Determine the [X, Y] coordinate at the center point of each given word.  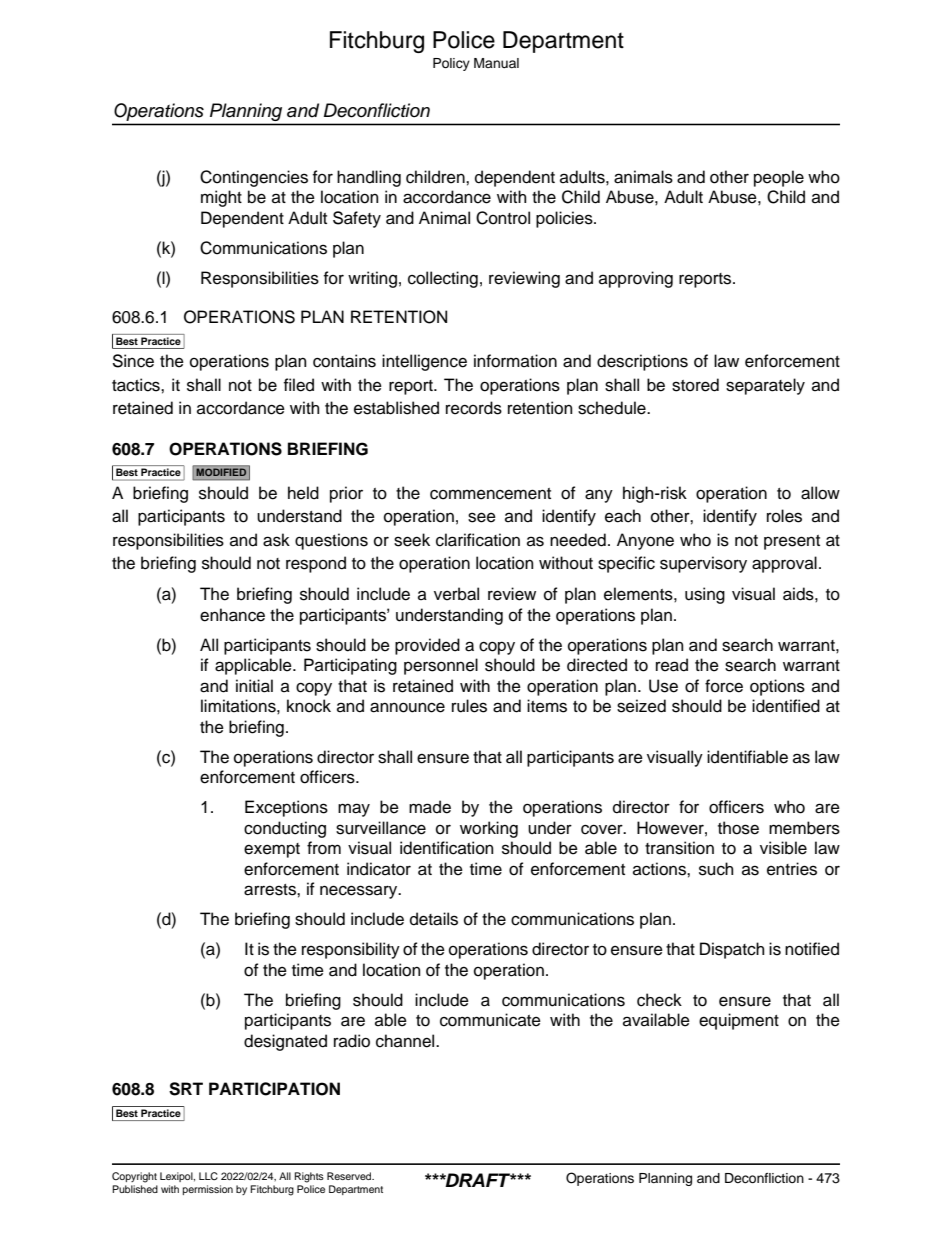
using [705, 595]
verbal [456, 594]
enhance [232, 615]
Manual [496, 63]
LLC [208, 1176]
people [779, 178]
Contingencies [254, 178]
